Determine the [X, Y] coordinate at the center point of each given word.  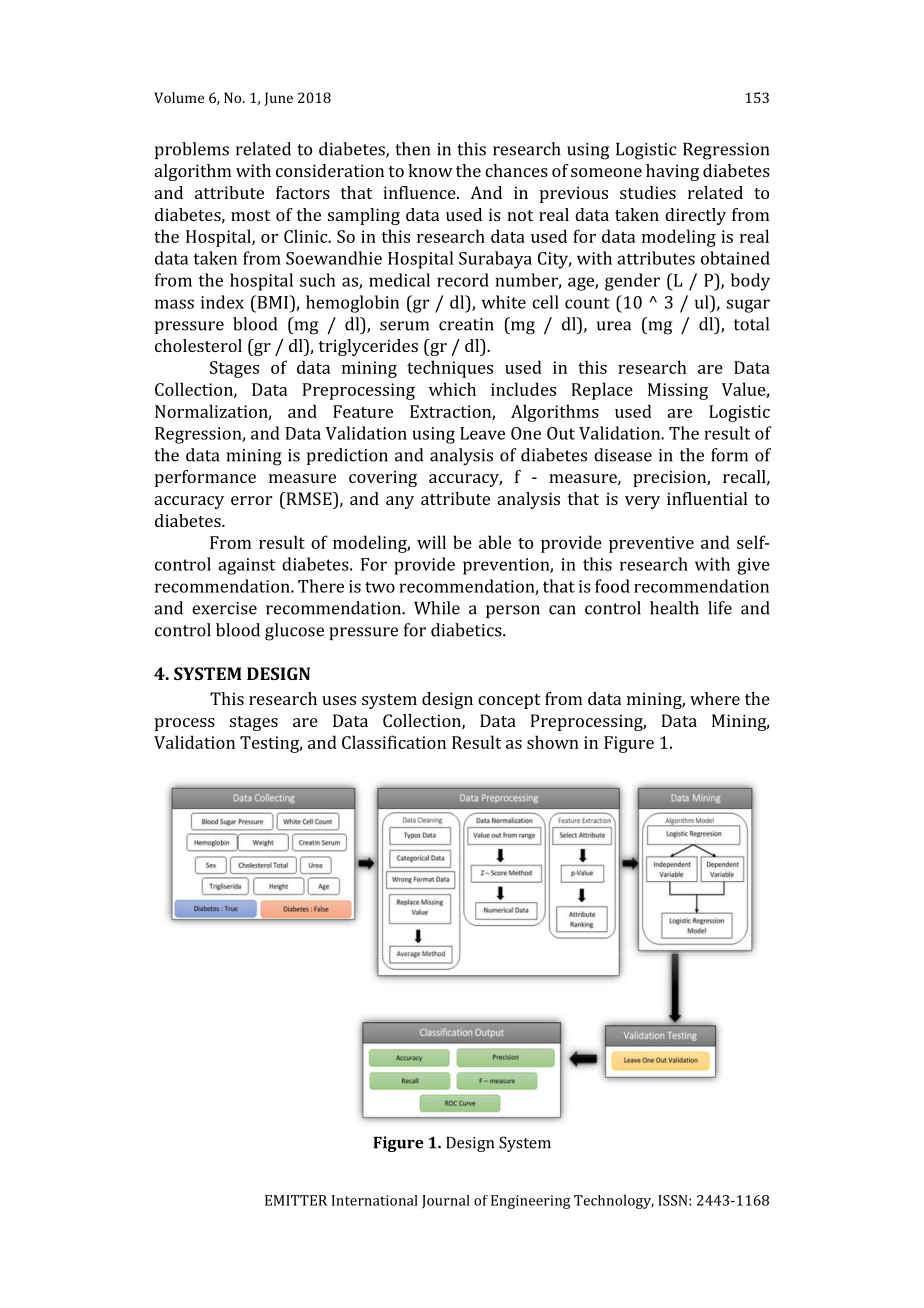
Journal [446, 1202]
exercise [224, 608]
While [437, 608]
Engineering [530, 1202]
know [430, 170]
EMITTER [296, 1200]
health [674, 608]
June [278, 99]
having [672, 172]
